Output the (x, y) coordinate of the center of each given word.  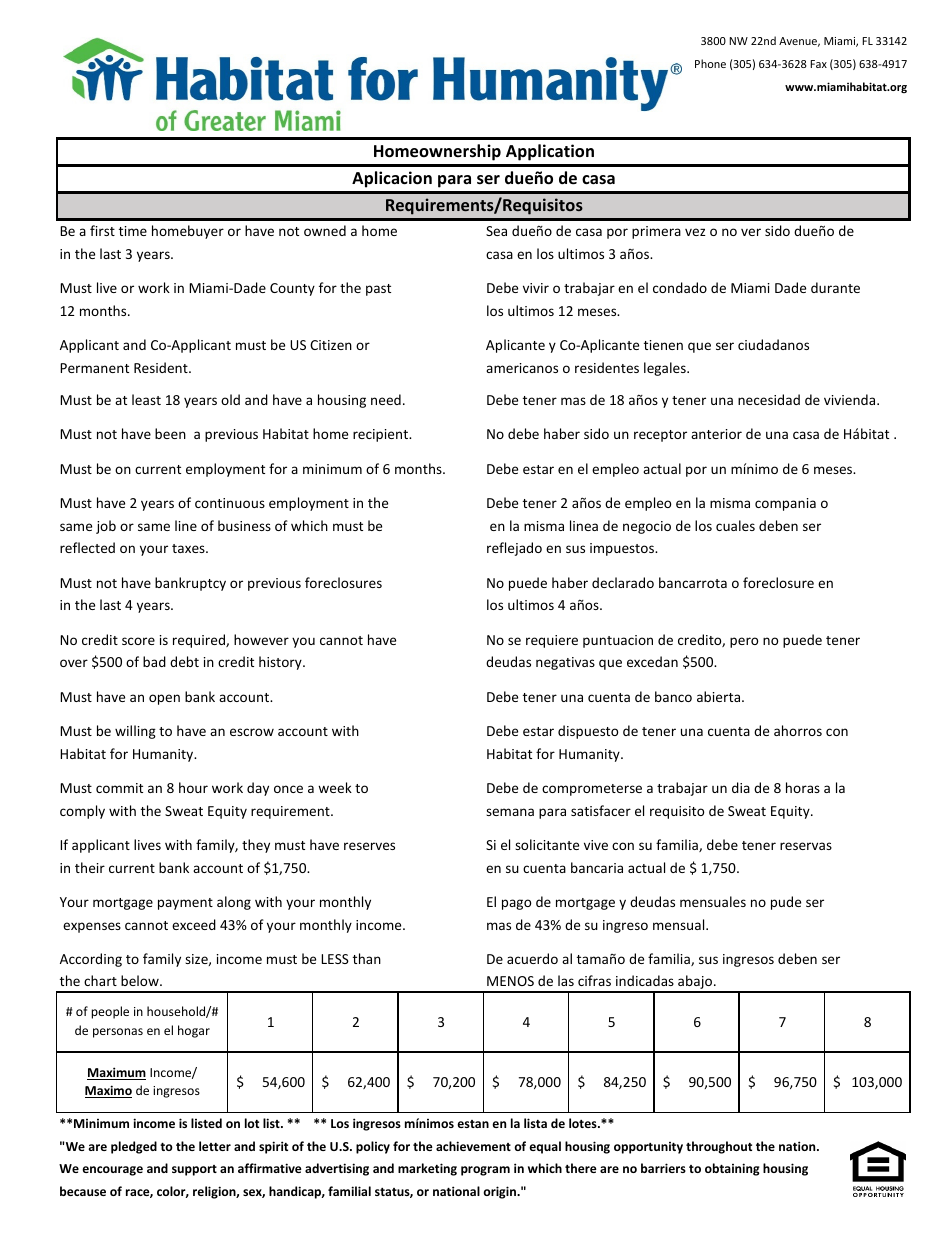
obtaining (732, 1169)
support (194, 1170)
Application (550, 152)
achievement (473, 1146)
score (138, 641)
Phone (710, 63)
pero (744, 642)
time (133, 231)
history (281, 663)
